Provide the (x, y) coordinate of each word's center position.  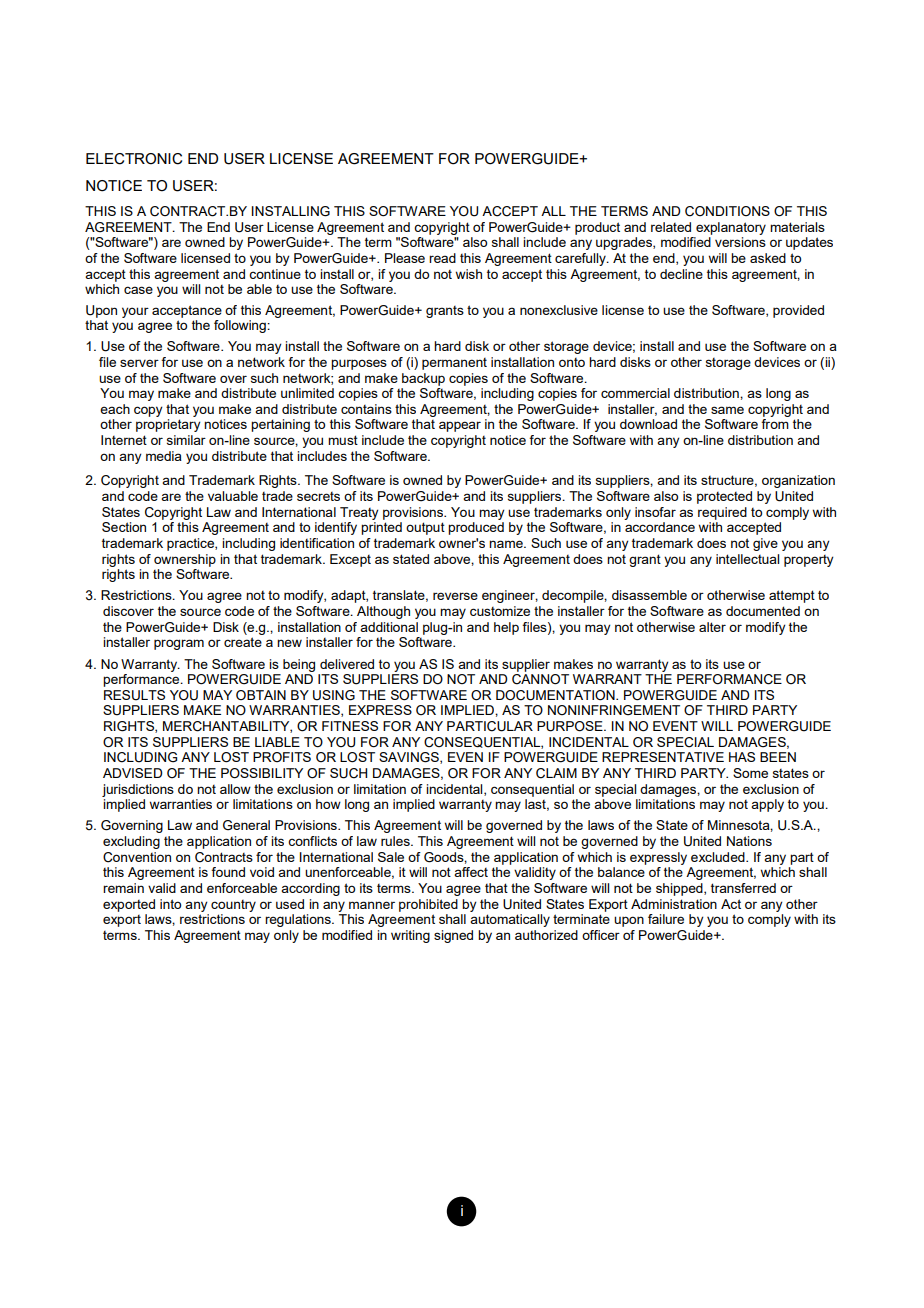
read (442, 258)
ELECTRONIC (134, 159)
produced (476, 528)
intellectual (747, 559)
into (170, 904)
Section (124, 527)
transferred (743, 888)
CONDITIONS (727, 211)
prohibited (428, 905)
